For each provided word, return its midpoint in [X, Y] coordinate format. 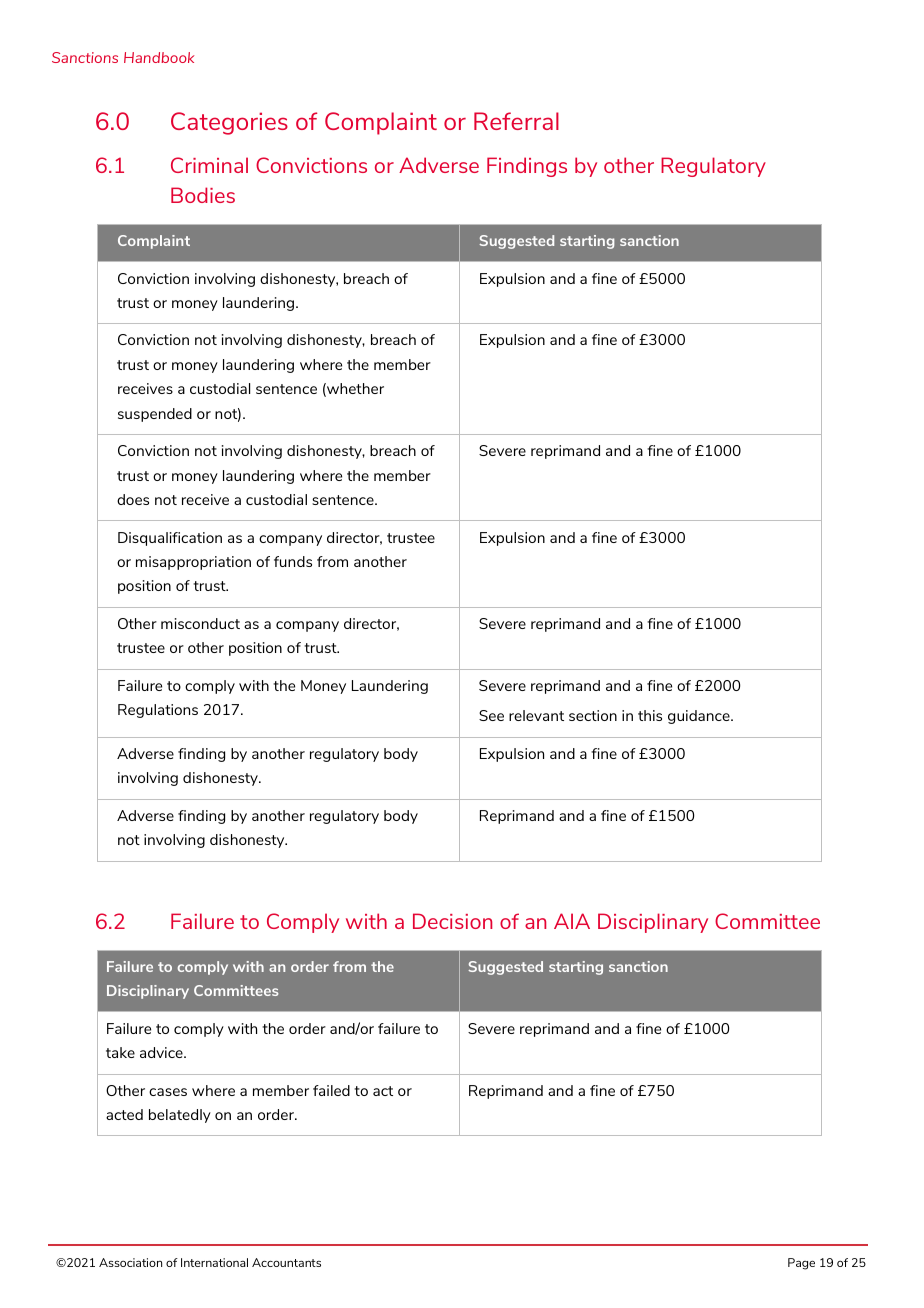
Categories [229, 123]
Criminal [209, 165]
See [491, 715]
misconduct [200, 623]
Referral [516, 121]
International [214, 1262]
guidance [700, 717]
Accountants [286, 1262]
